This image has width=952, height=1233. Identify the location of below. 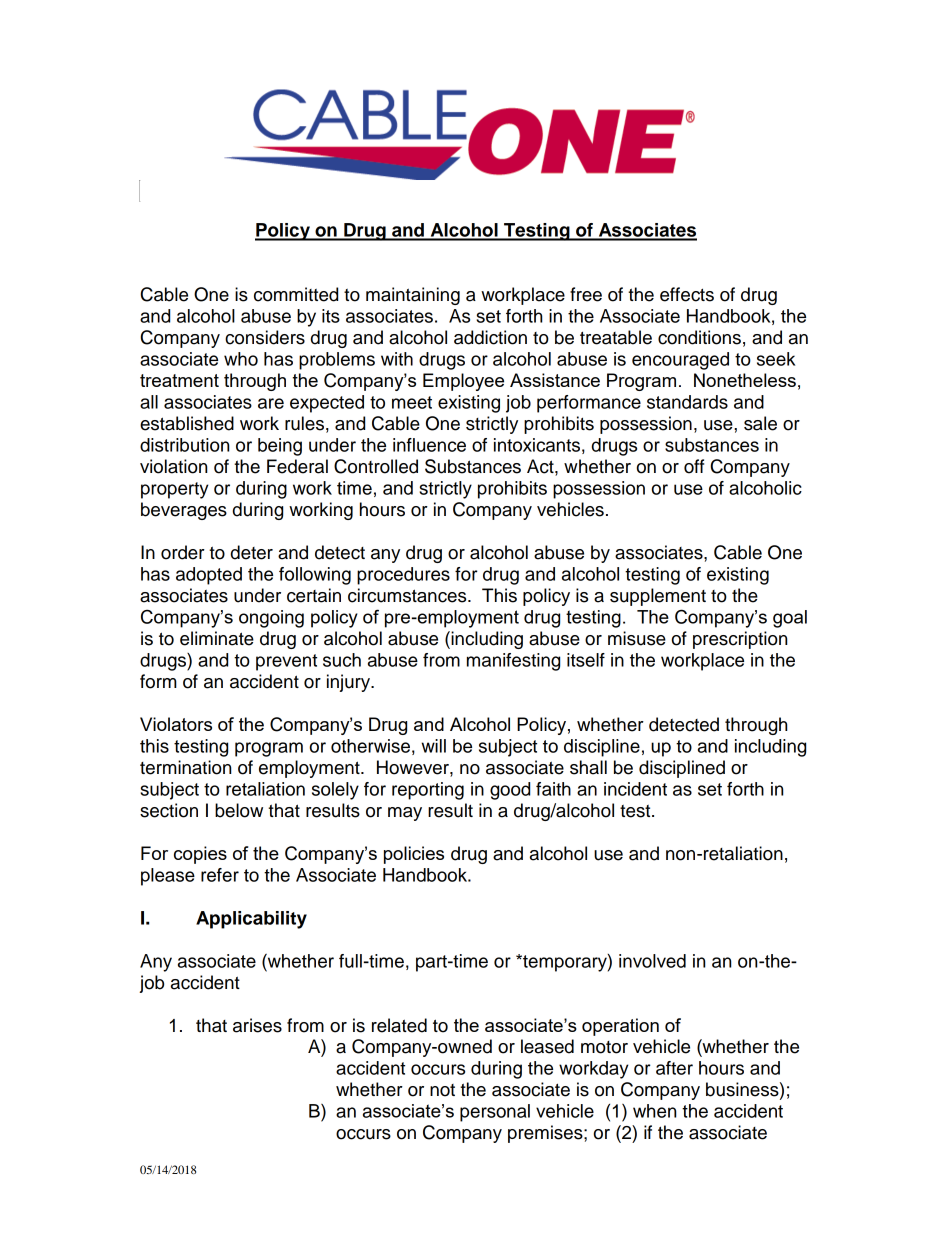
(239, 810).
